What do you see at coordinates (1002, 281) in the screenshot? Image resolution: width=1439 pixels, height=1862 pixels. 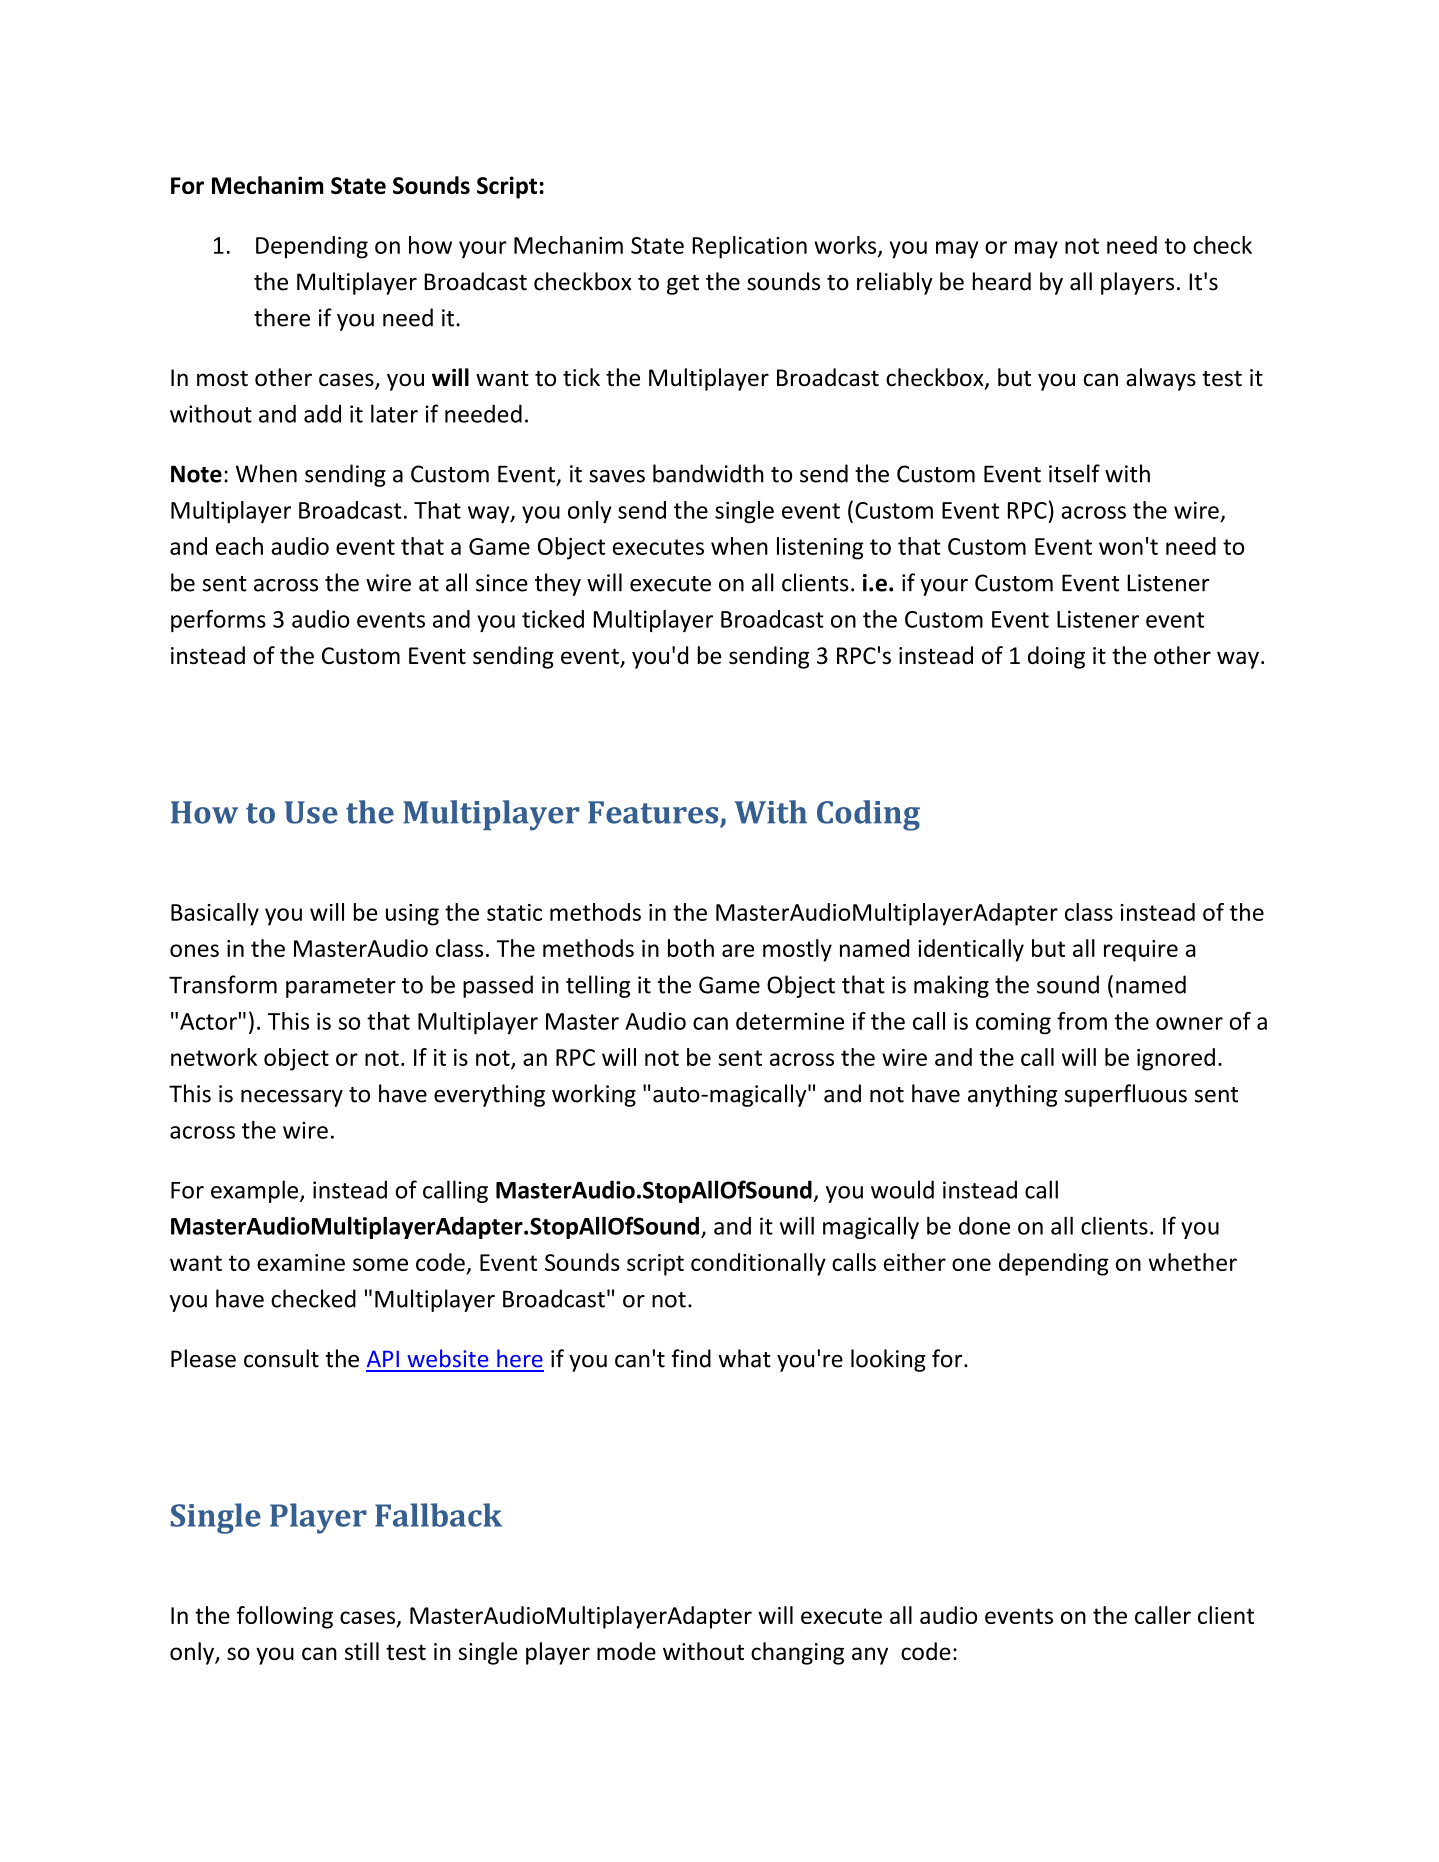 I see `heard` at bounding box center [1002, 281].
